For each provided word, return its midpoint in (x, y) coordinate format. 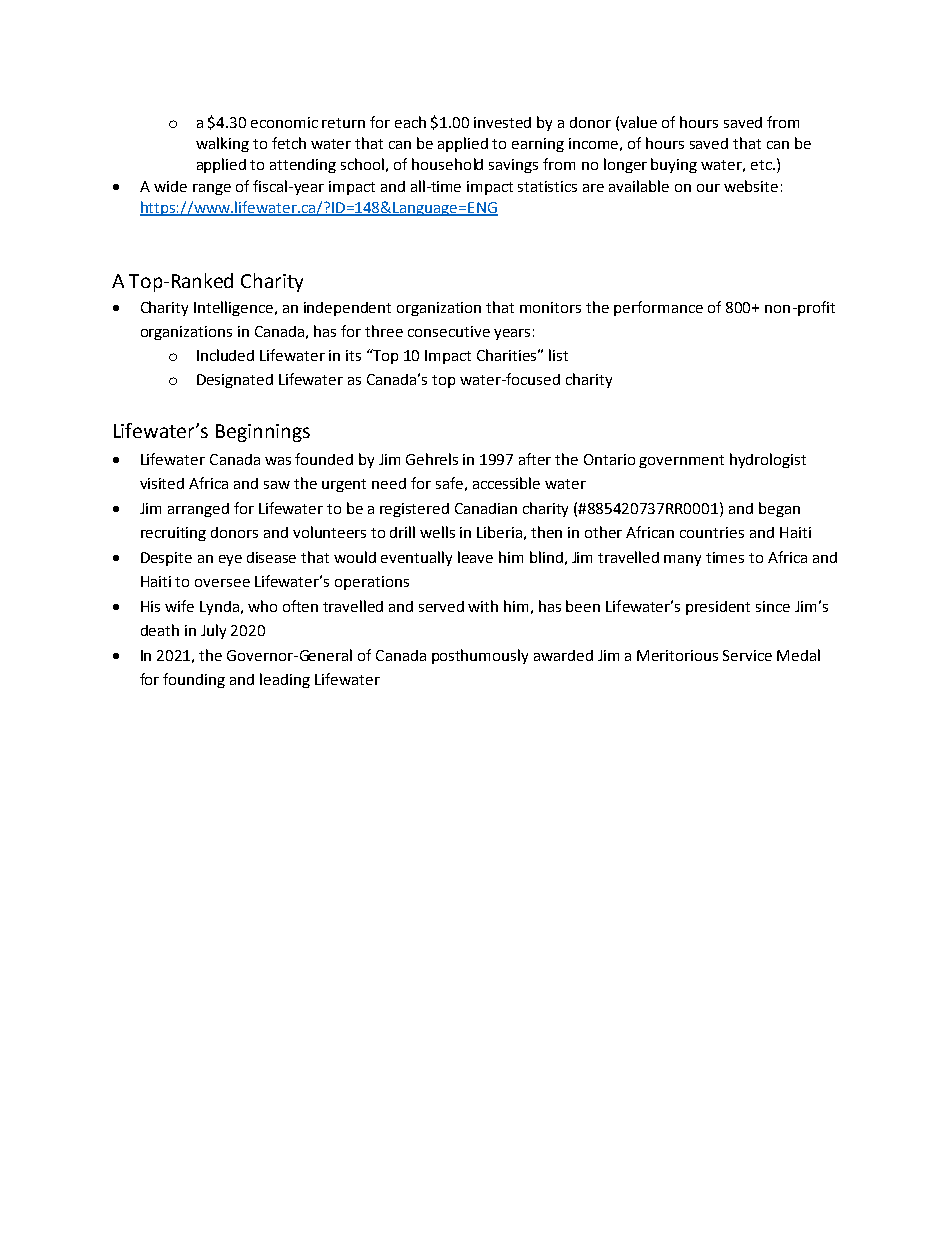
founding (194, 680)
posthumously (480, 656)
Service (747, 655)
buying (674, 165)
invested (502, 122)
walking (222, 144)
